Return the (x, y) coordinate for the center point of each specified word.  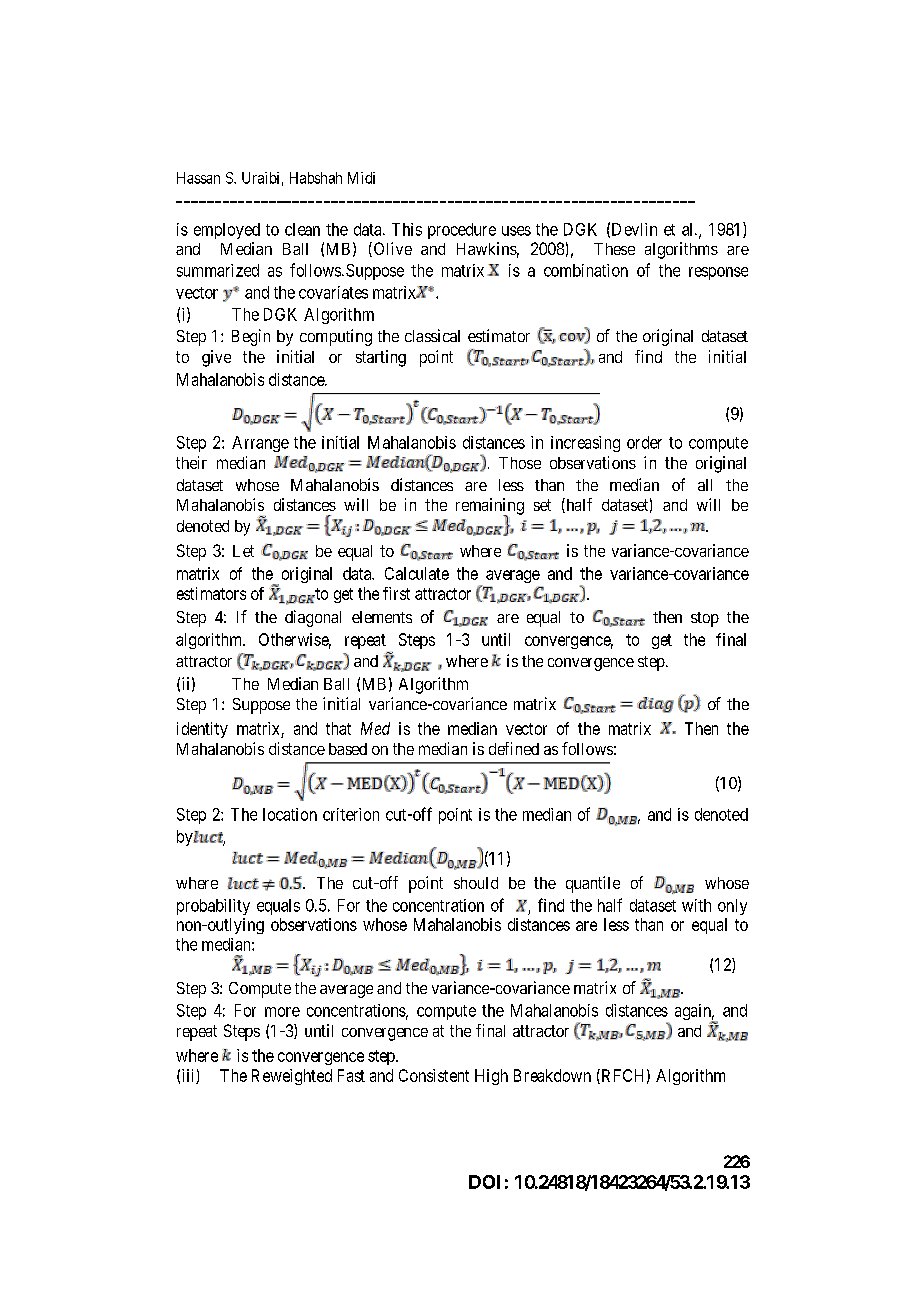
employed (227, 231)
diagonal (313, 618)
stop (705, 619)
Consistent (434, 1075)
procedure (462, 231)
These (614, 249)
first (396, 593)
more (282, 1012)
